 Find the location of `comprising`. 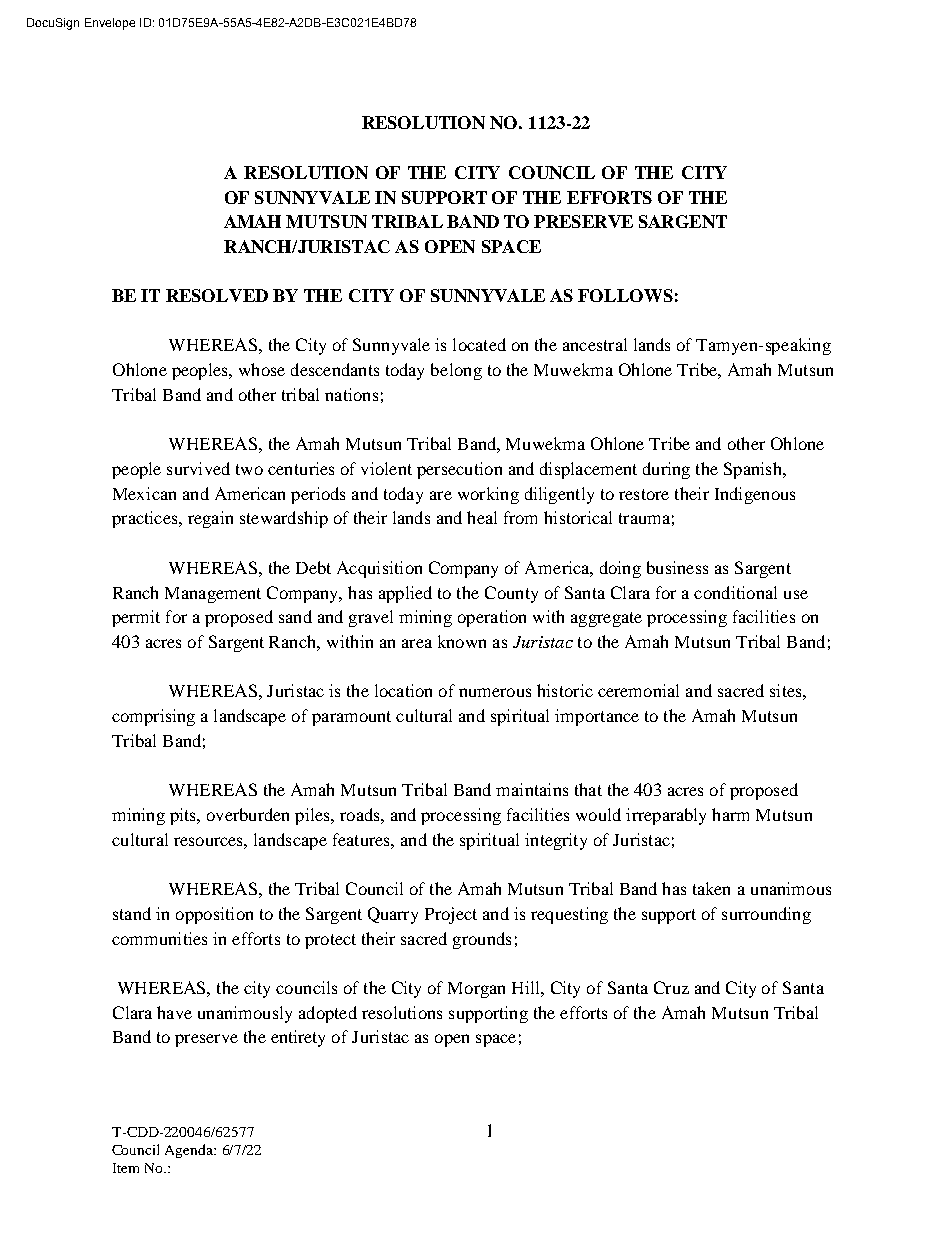

comprising is located at coordinates (153, 717).
